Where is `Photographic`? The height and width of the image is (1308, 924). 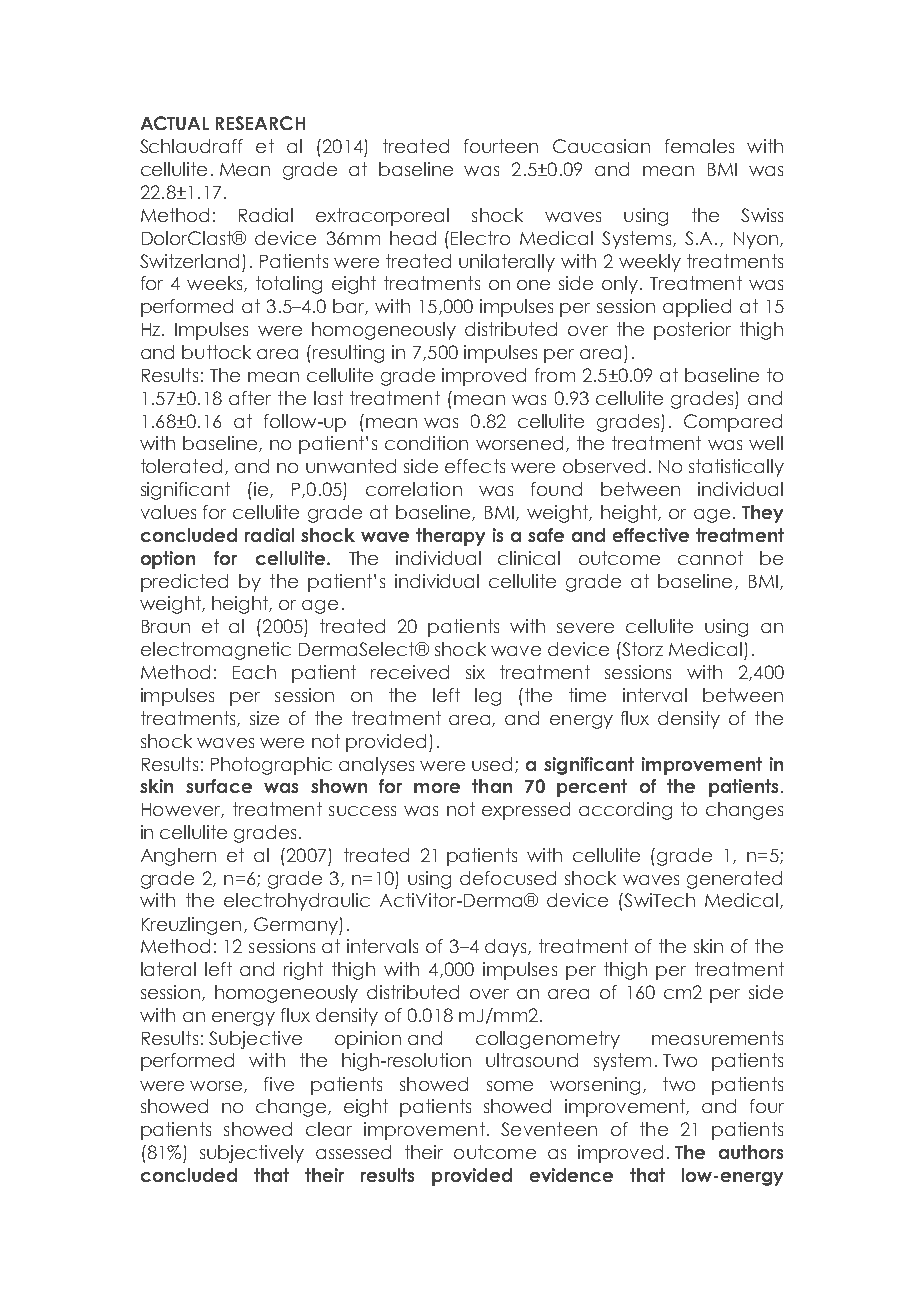
Photographic is located at coordinates (271, 766).
